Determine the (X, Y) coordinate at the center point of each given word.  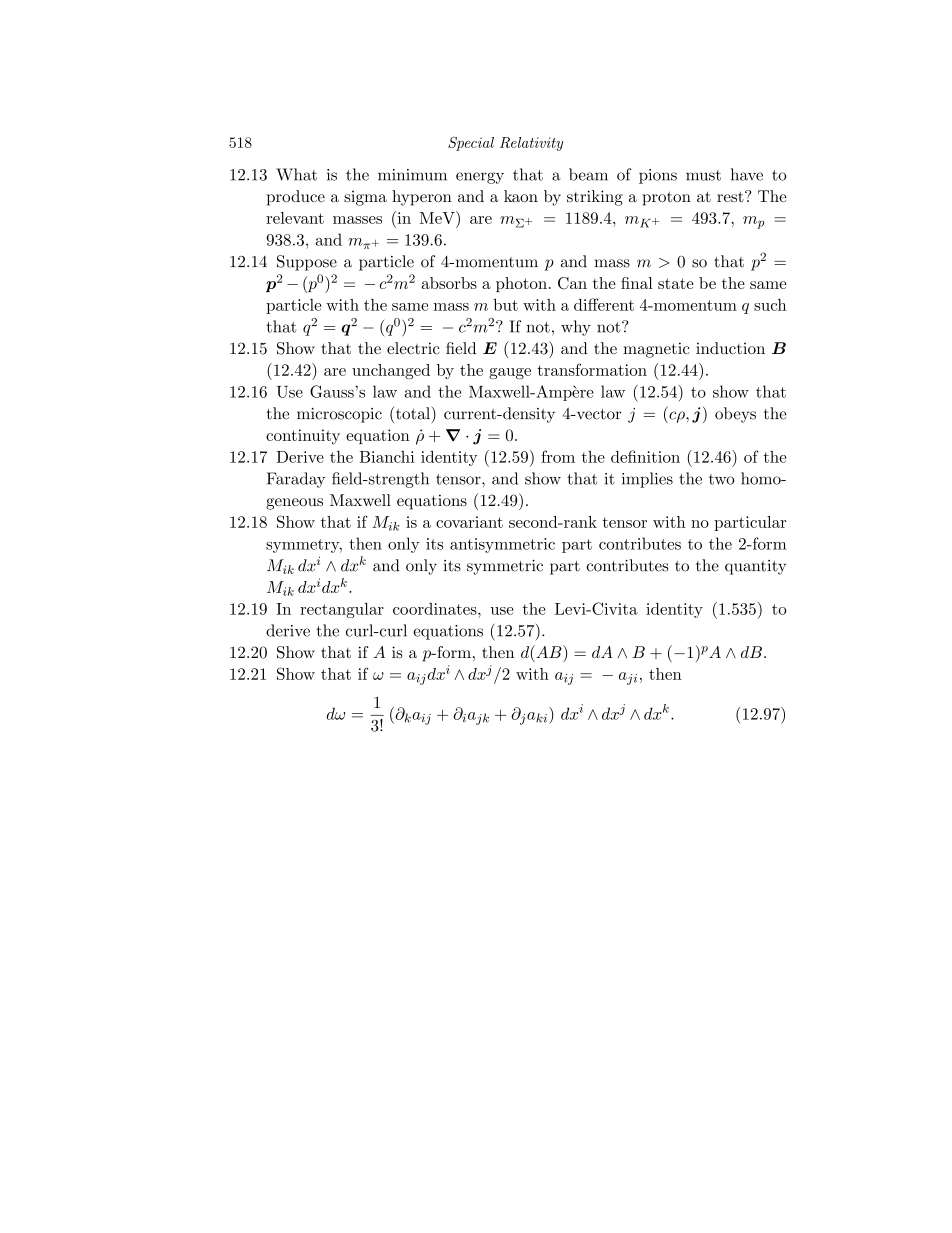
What (296, 174)
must (703, 175)
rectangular (342, 610)
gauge (510, 373)
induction (730, 348)
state (676, 283)
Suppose (307, 263)
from (558, 456)
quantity (755, 567)
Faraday (296, 480)
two (722, 479)
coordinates (436, 609)
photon (521, 284)
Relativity (531, 144)
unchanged (391, 371)
